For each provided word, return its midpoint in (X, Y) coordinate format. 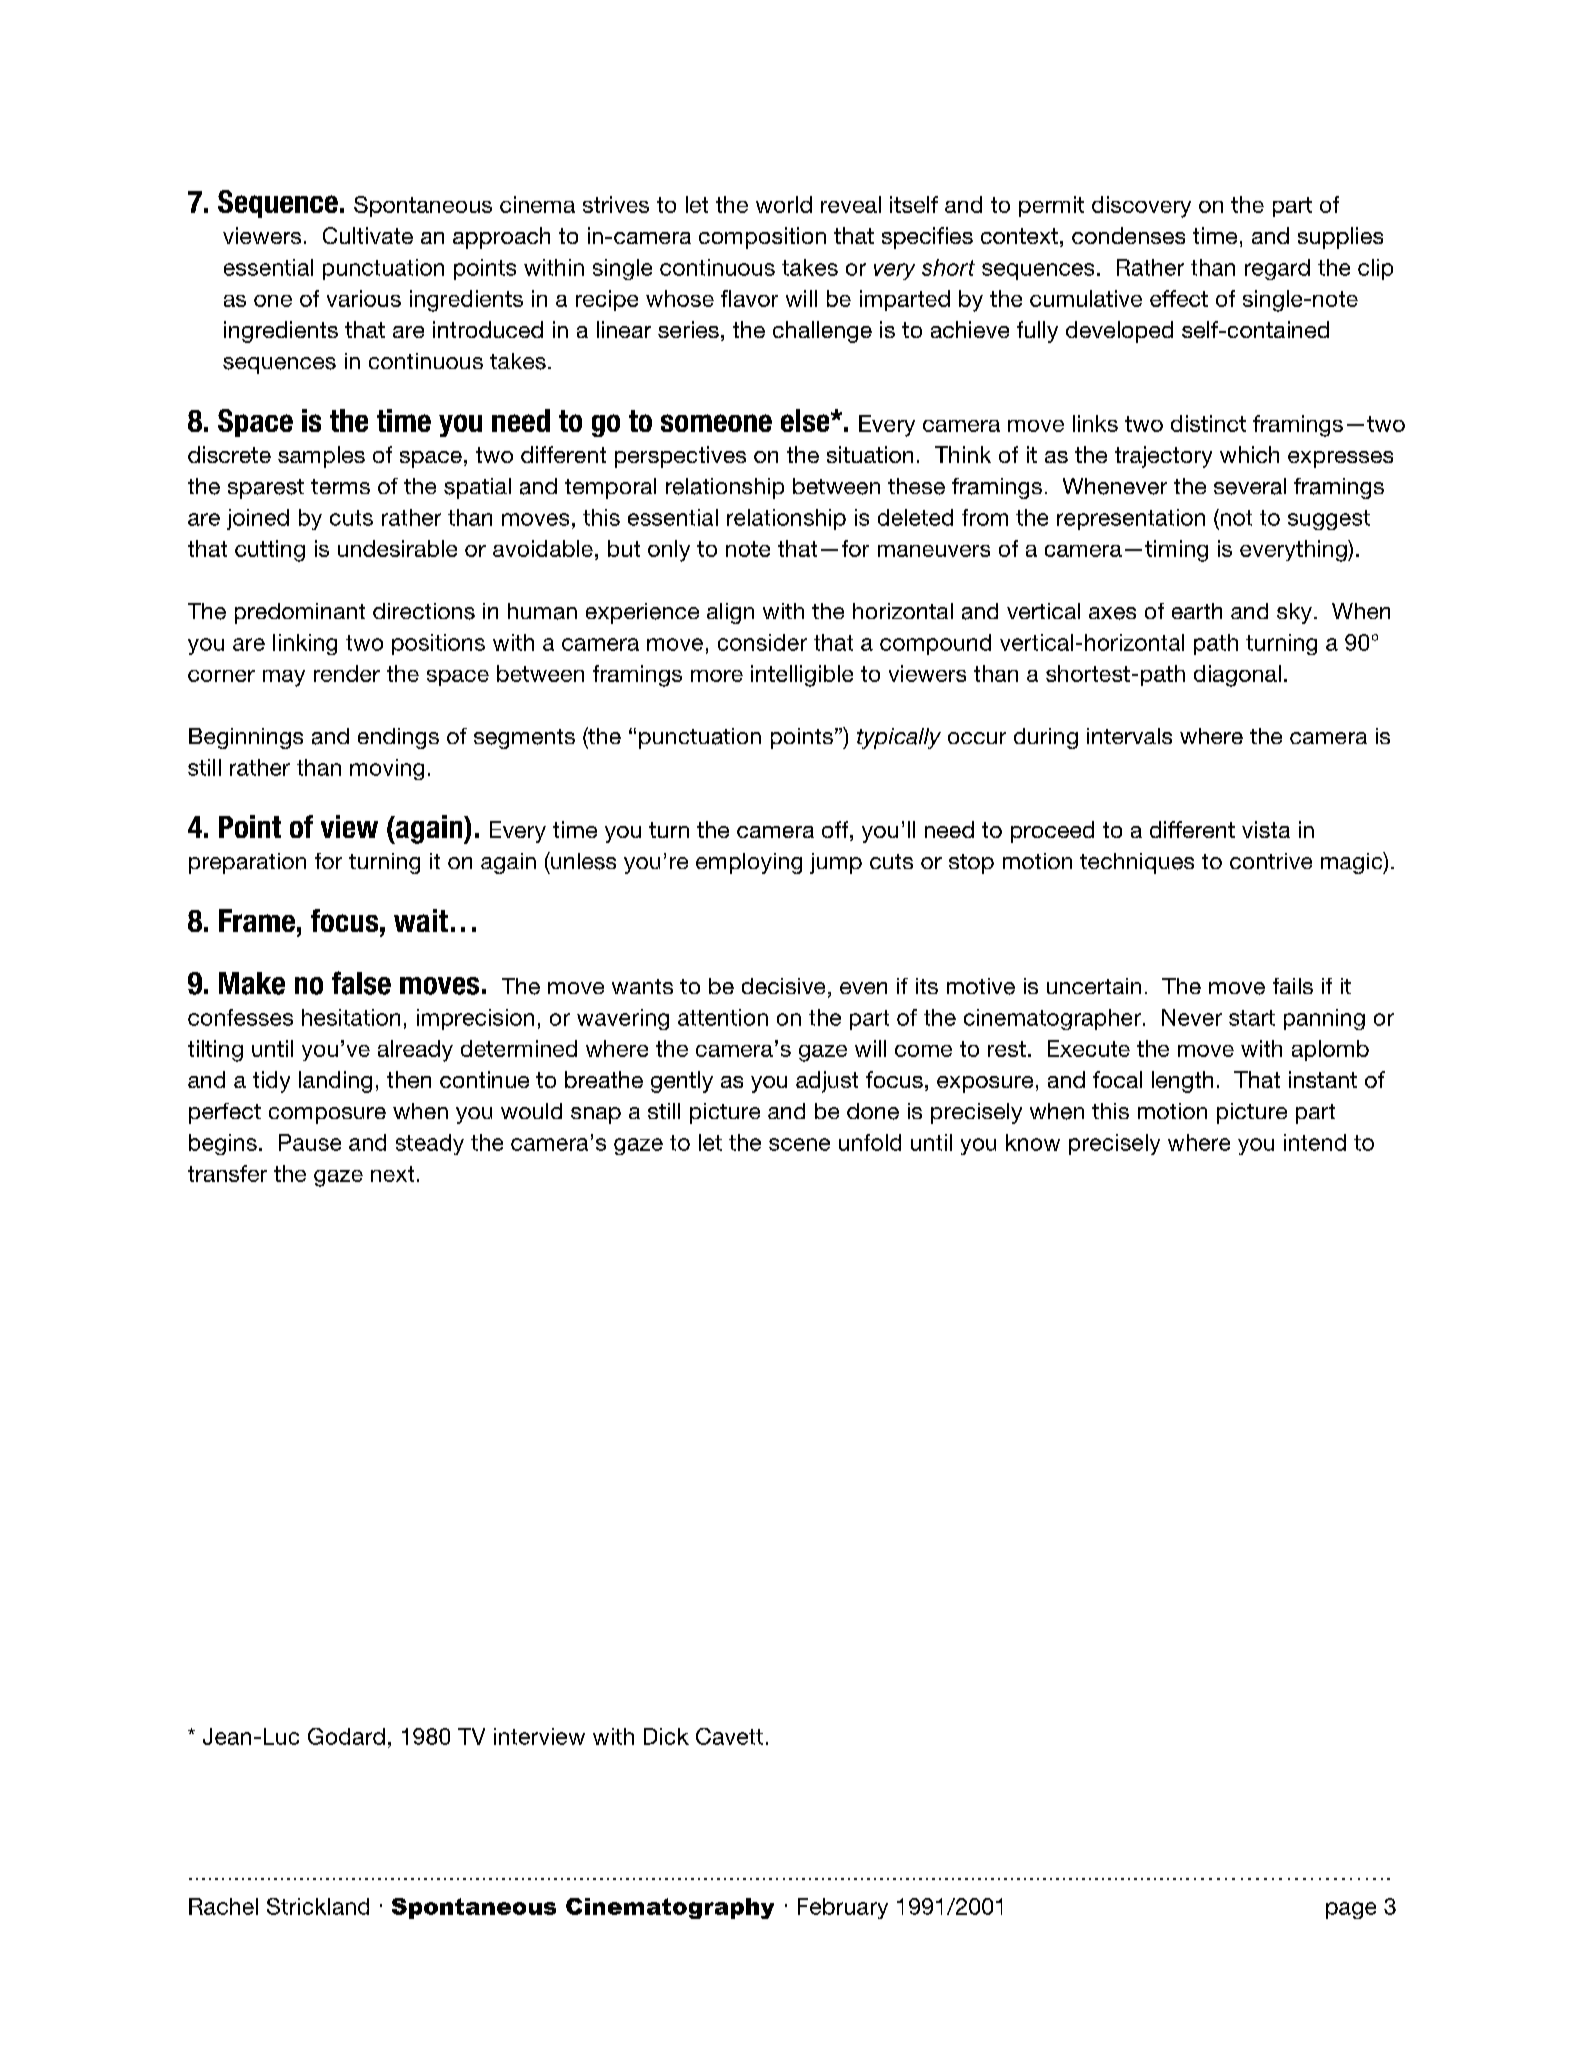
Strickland (318, 1906)
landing (335, 1082)
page (1351, 1910)
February (843, 1908)
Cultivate (368, 235)
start (1252, 1018)
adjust (827, 1082)
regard (1277, 269)
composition (762, 238)
